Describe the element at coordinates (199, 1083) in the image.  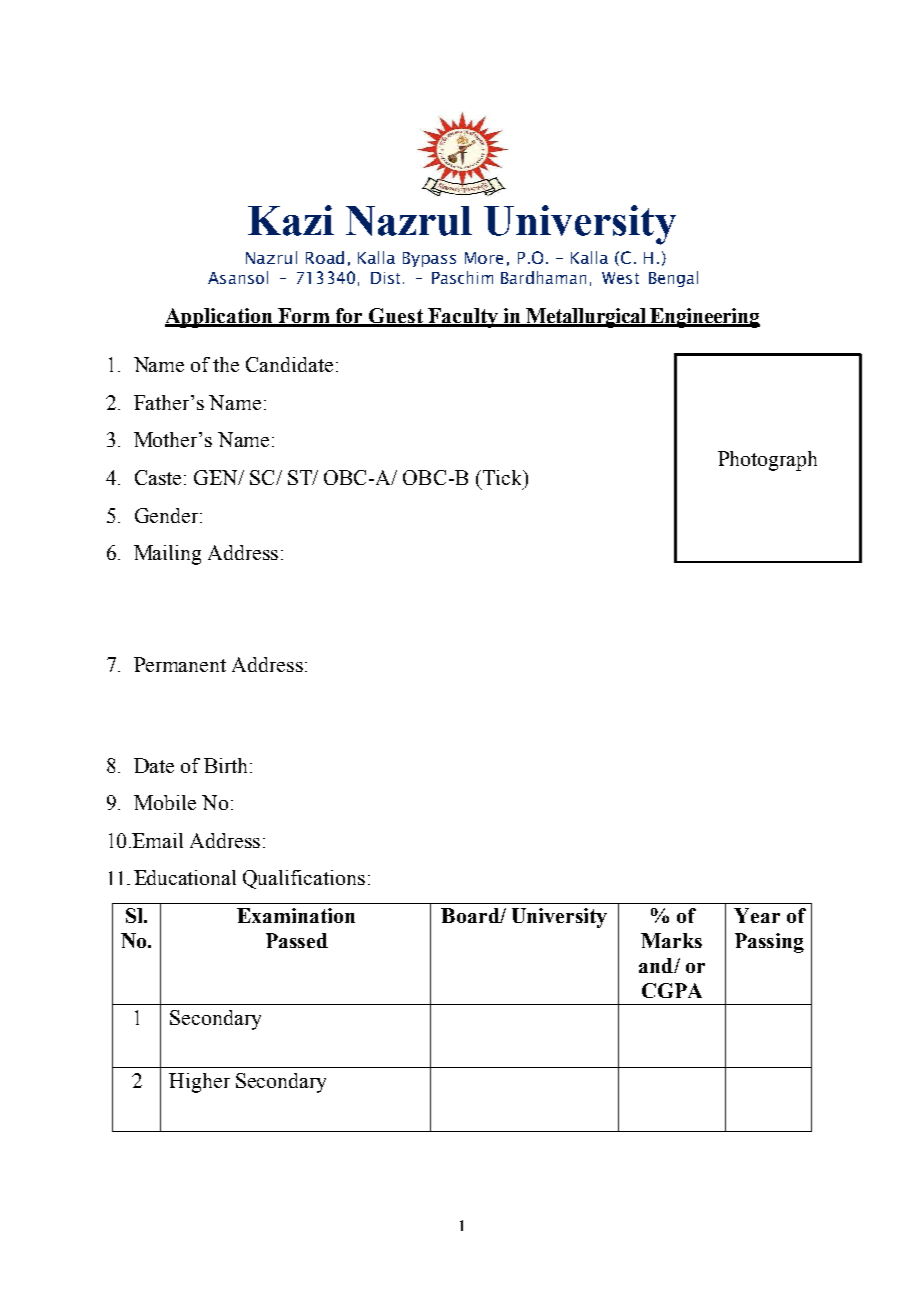
I see `Higher` at that location.
